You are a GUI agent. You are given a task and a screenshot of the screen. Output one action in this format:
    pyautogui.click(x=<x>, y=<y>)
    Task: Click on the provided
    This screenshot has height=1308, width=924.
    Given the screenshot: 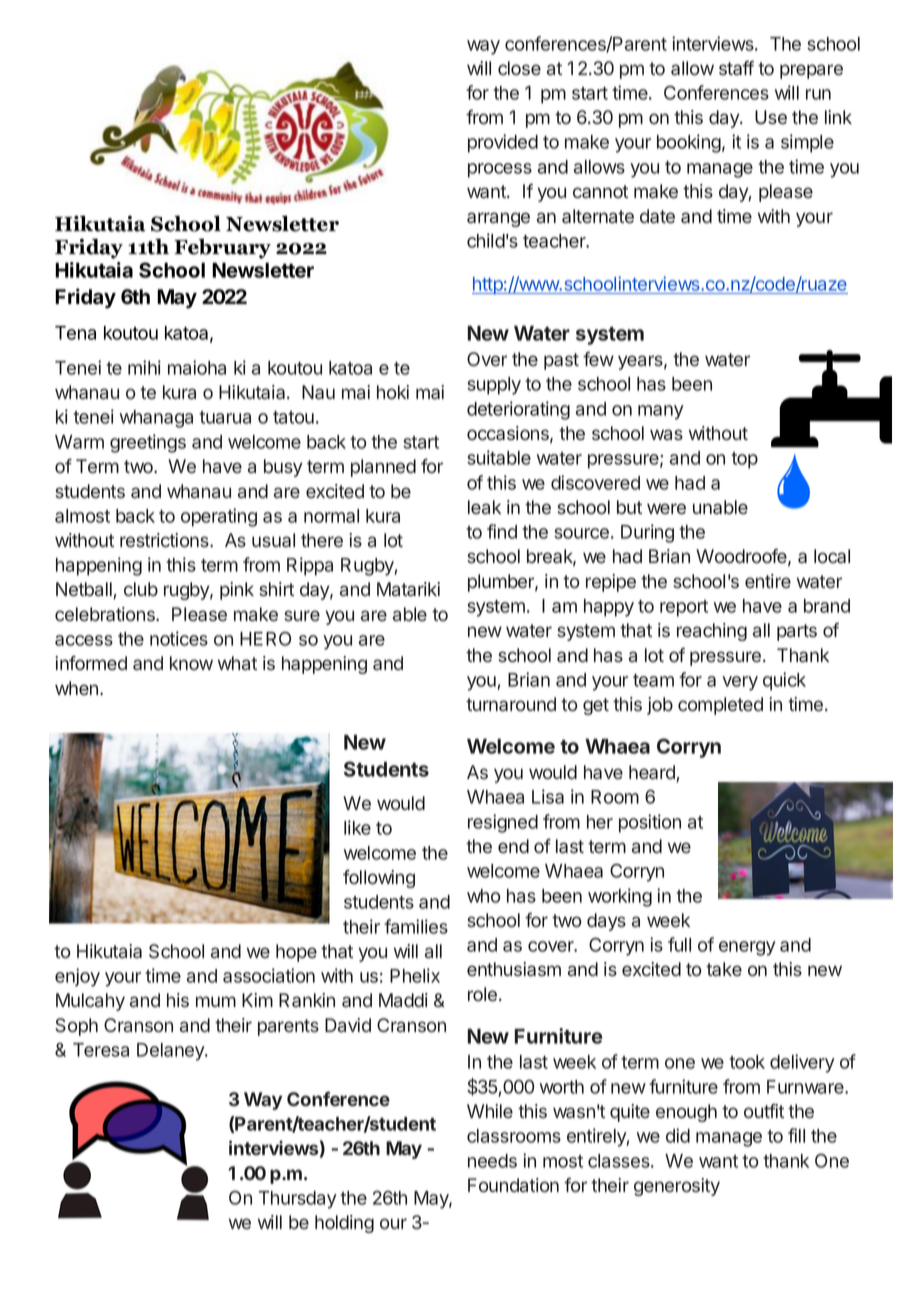 What is the action you would take?
    pyautogui.click(x=503, y=143)
